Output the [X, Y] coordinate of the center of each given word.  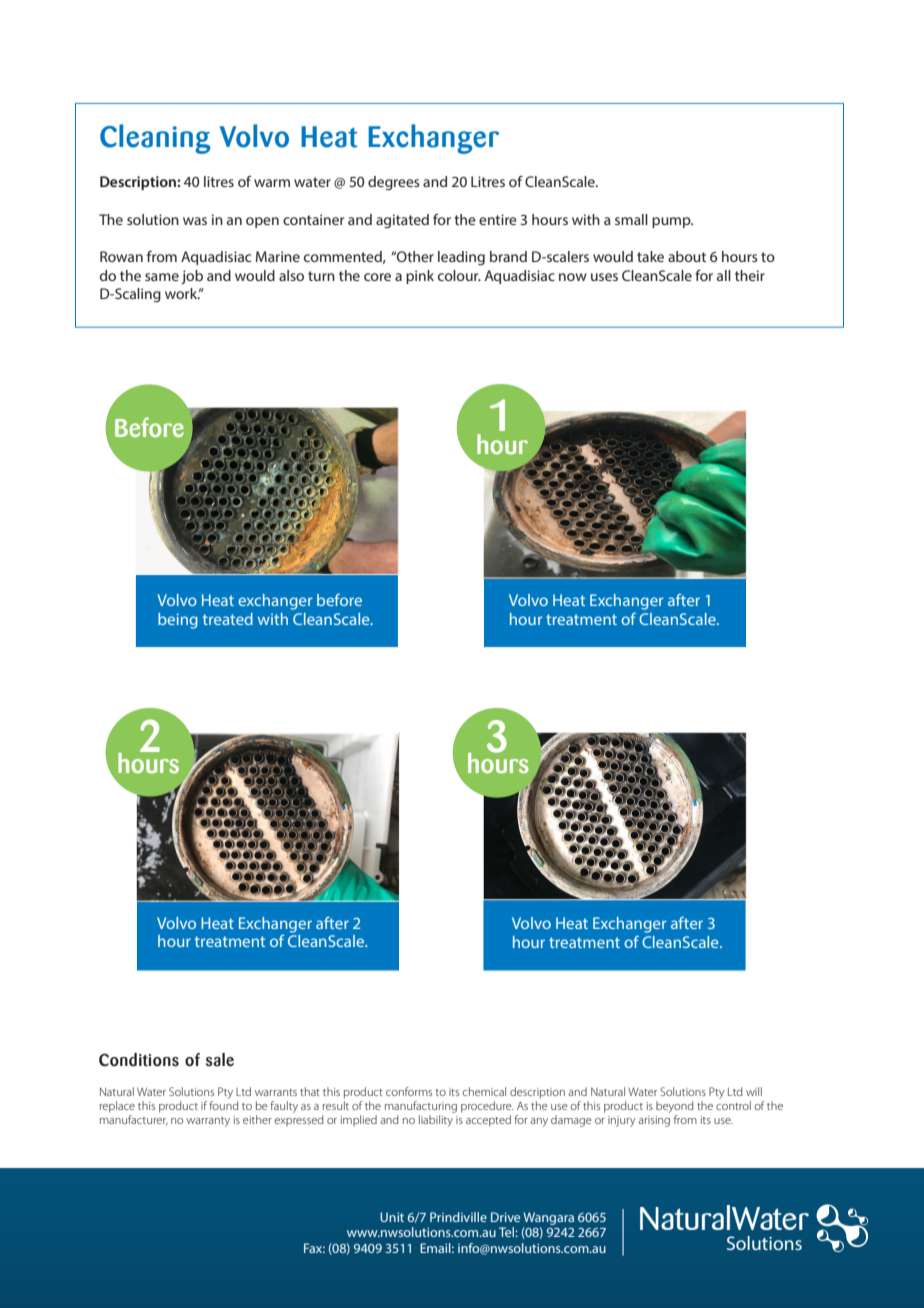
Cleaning [155, 139]
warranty [208, 1122]
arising [654, 1121]
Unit [392, 1217]
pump [672, 222]
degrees [394, 183]
